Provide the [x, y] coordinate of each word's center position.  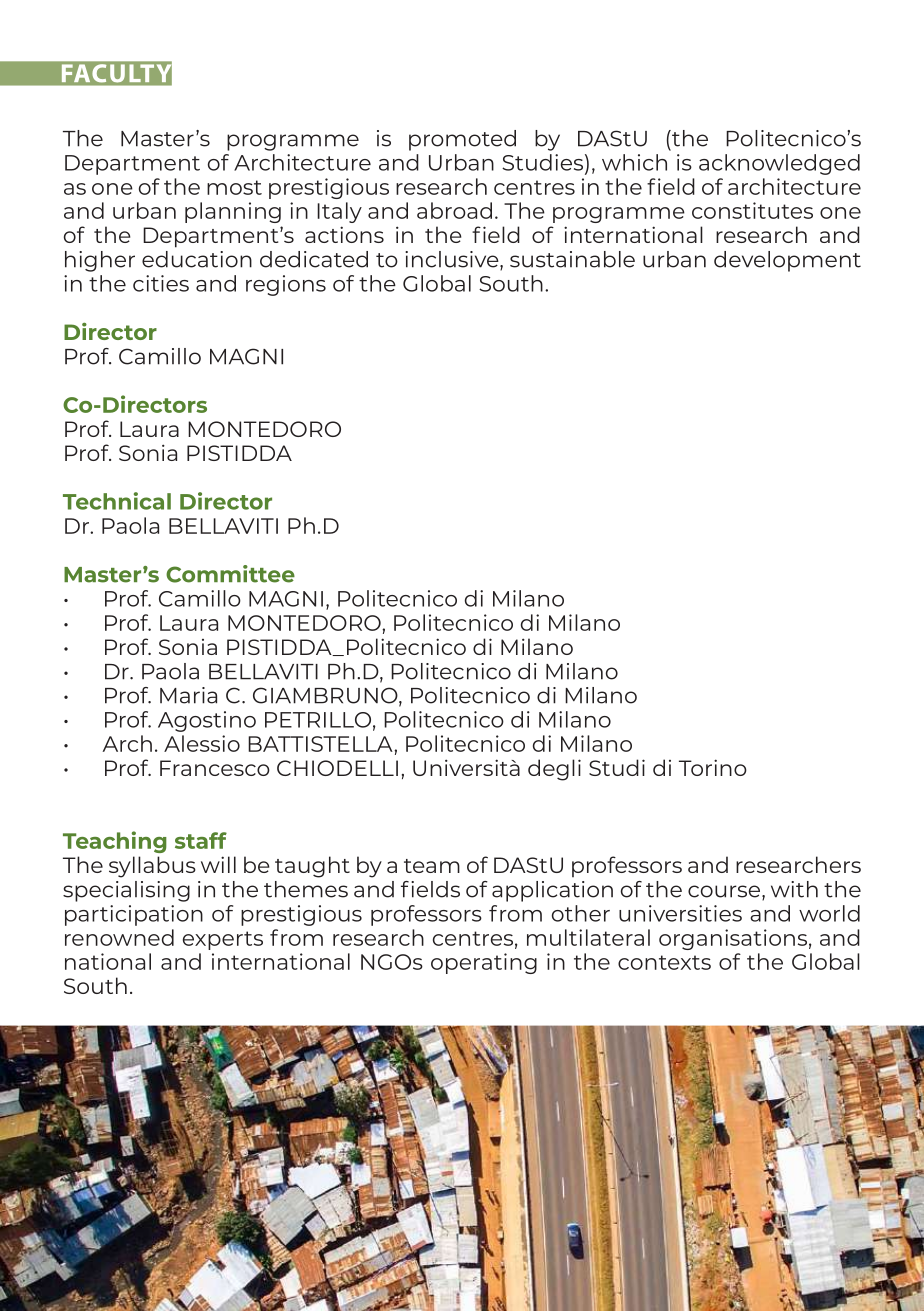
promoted [462, 140]
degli [554, 770]
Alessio [202, 743]
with [794, 889]
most [234, 187]
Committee [230, 574]
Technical [117, 501]
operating [484, 963]
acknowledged [779, 164]
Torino [713, 767]
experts [223, 940]
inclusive [453, 260]
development [787, 261]
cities [161, 283]
